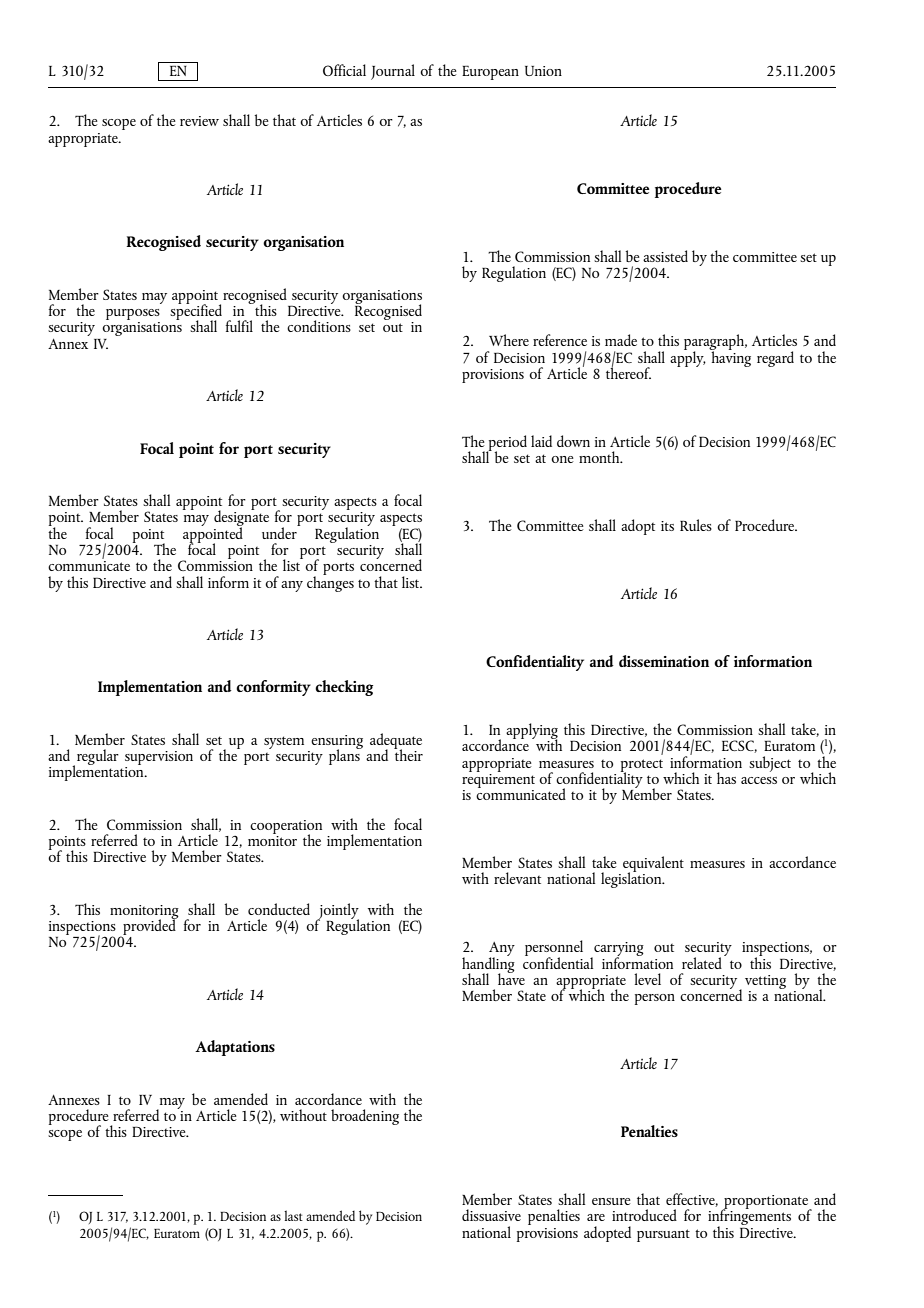 This image has width=924, height=1308. I want to click on broadening, so click(365, 1117).
